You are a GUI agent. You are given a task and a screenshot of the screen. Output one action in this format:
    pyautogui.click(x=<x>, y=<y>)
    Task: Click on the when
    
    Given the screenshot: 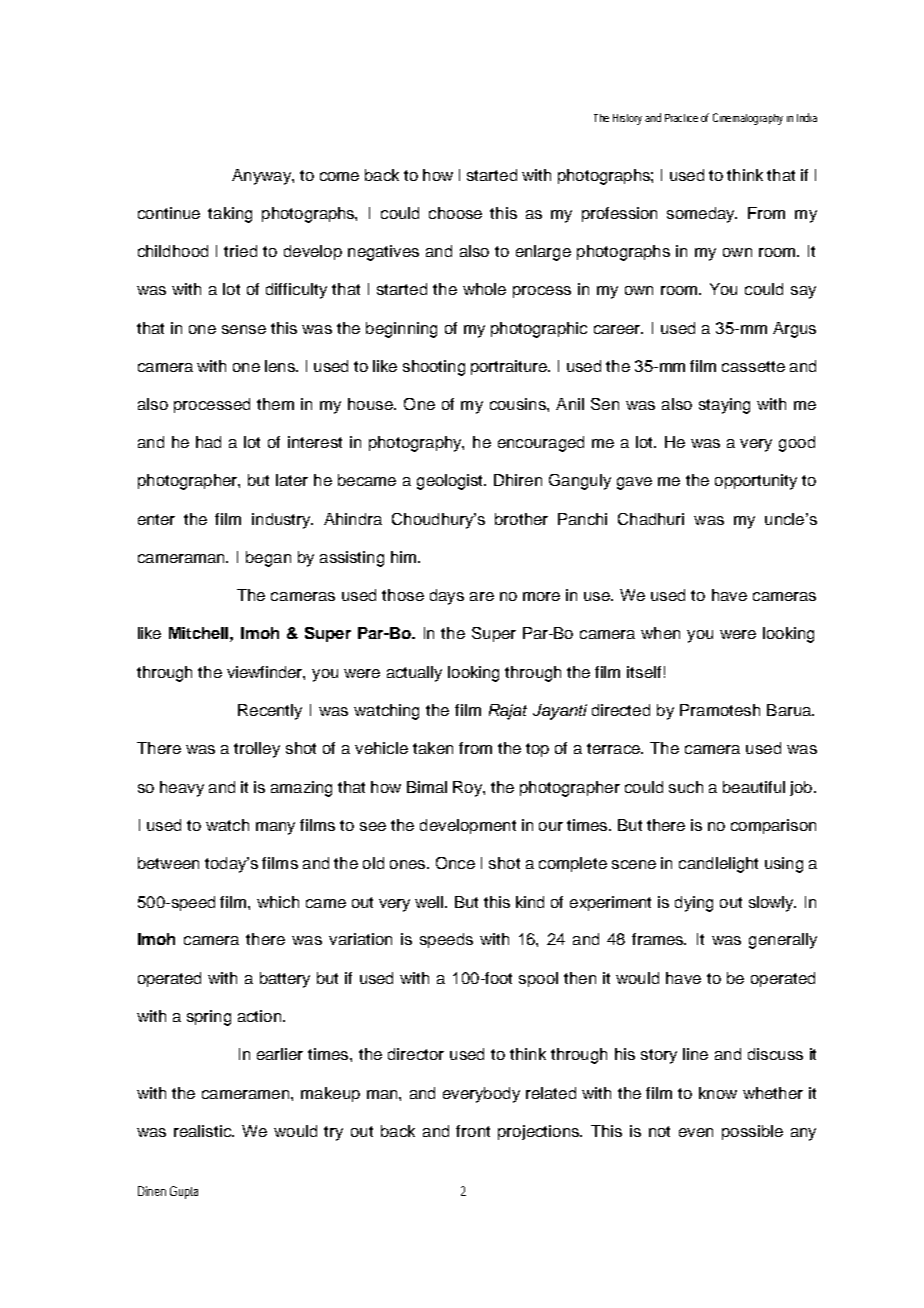 What is the action you would take?
    pyautogui.click(x=660, y=633)
